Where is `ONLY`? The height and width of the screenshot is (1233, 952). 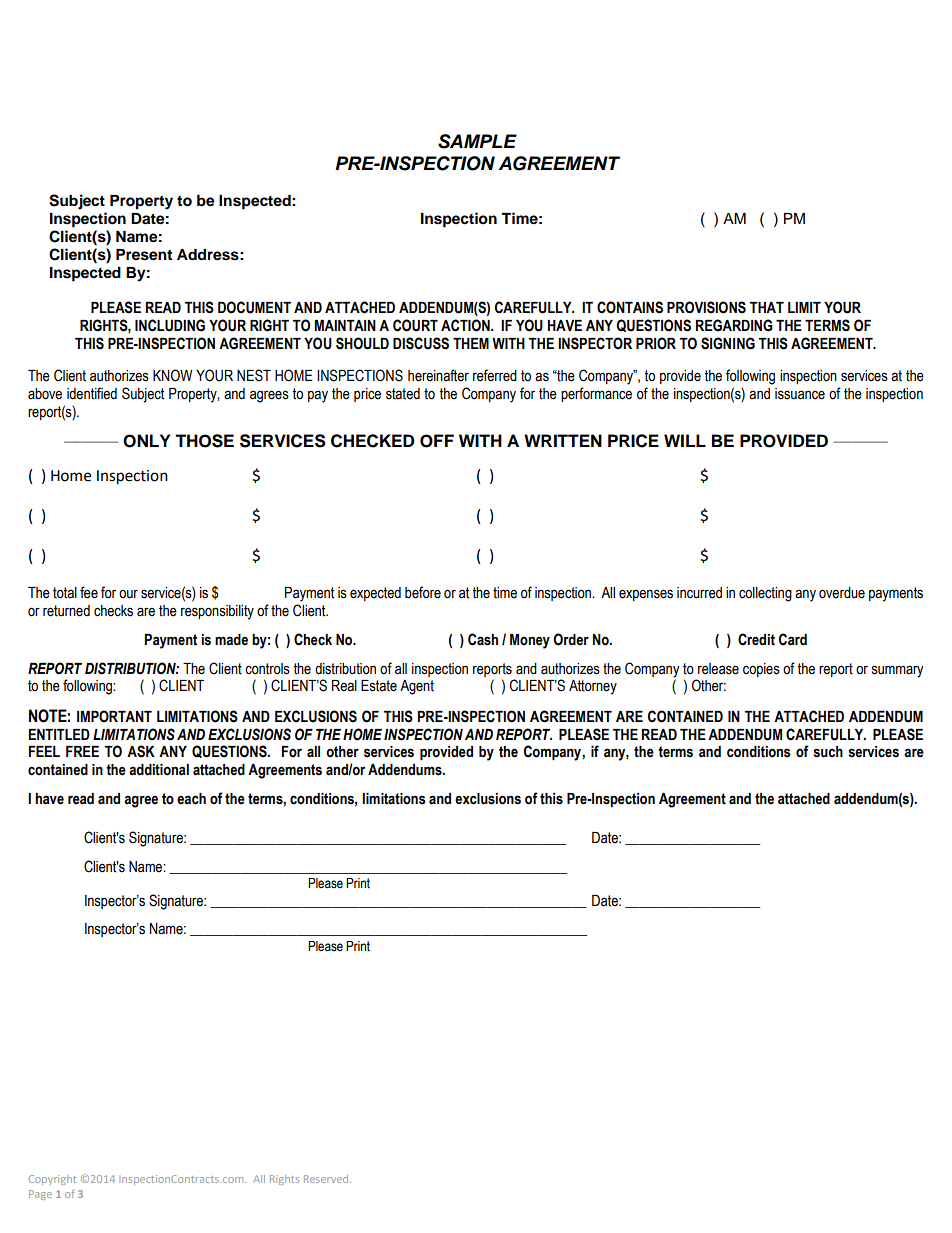 ONLY is located at coordinates (146, 441).
